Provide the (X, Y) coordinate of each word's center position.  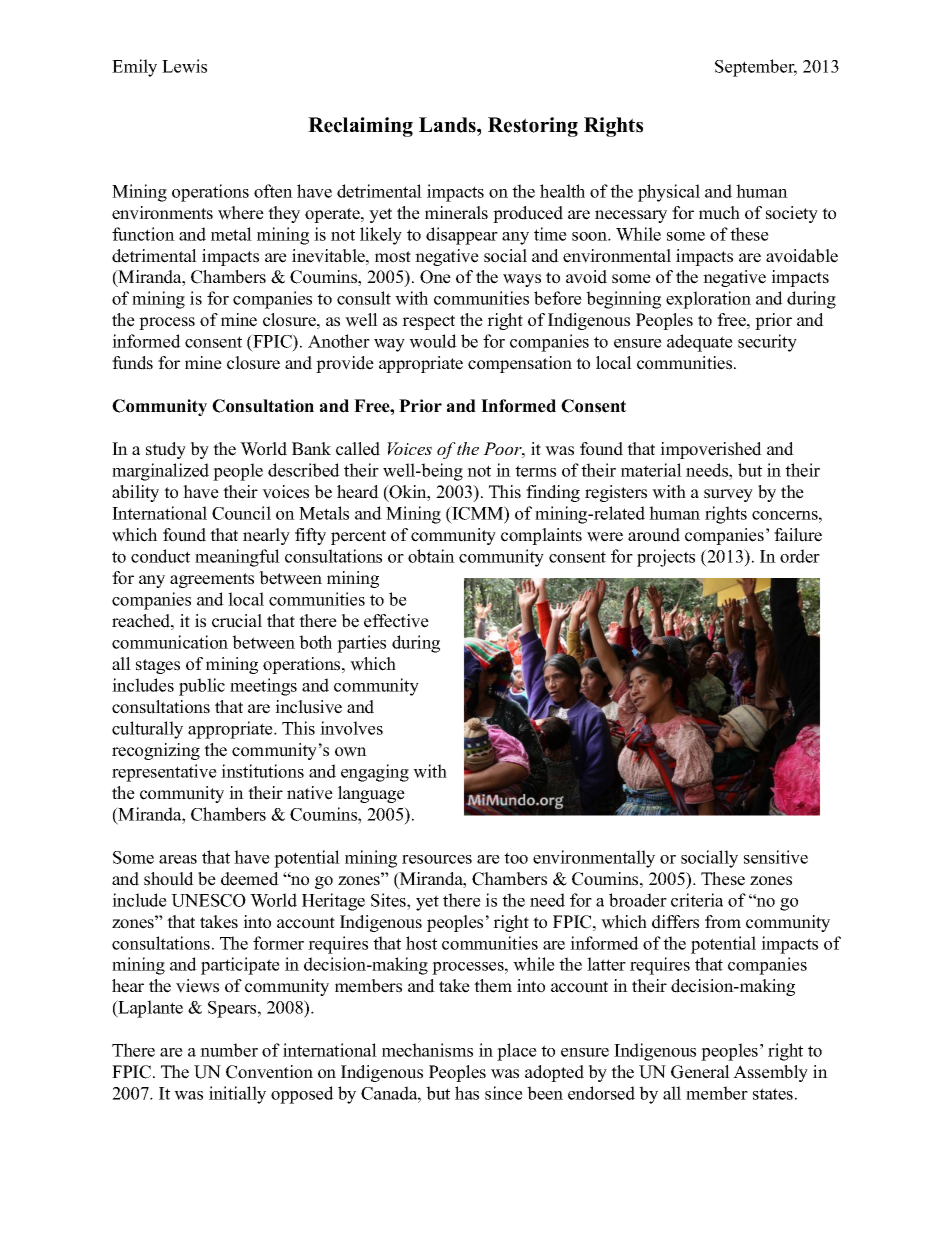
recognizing (156, 751)
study (166, 450)
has (467, 1093)
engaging (375, 773)
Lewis (184, 66)
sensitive (776, 857)
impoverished (711, 450)
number (229, 1050)
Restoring (533, 127)
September (756, 68)
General (700, 1072)
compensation (520, 364)
